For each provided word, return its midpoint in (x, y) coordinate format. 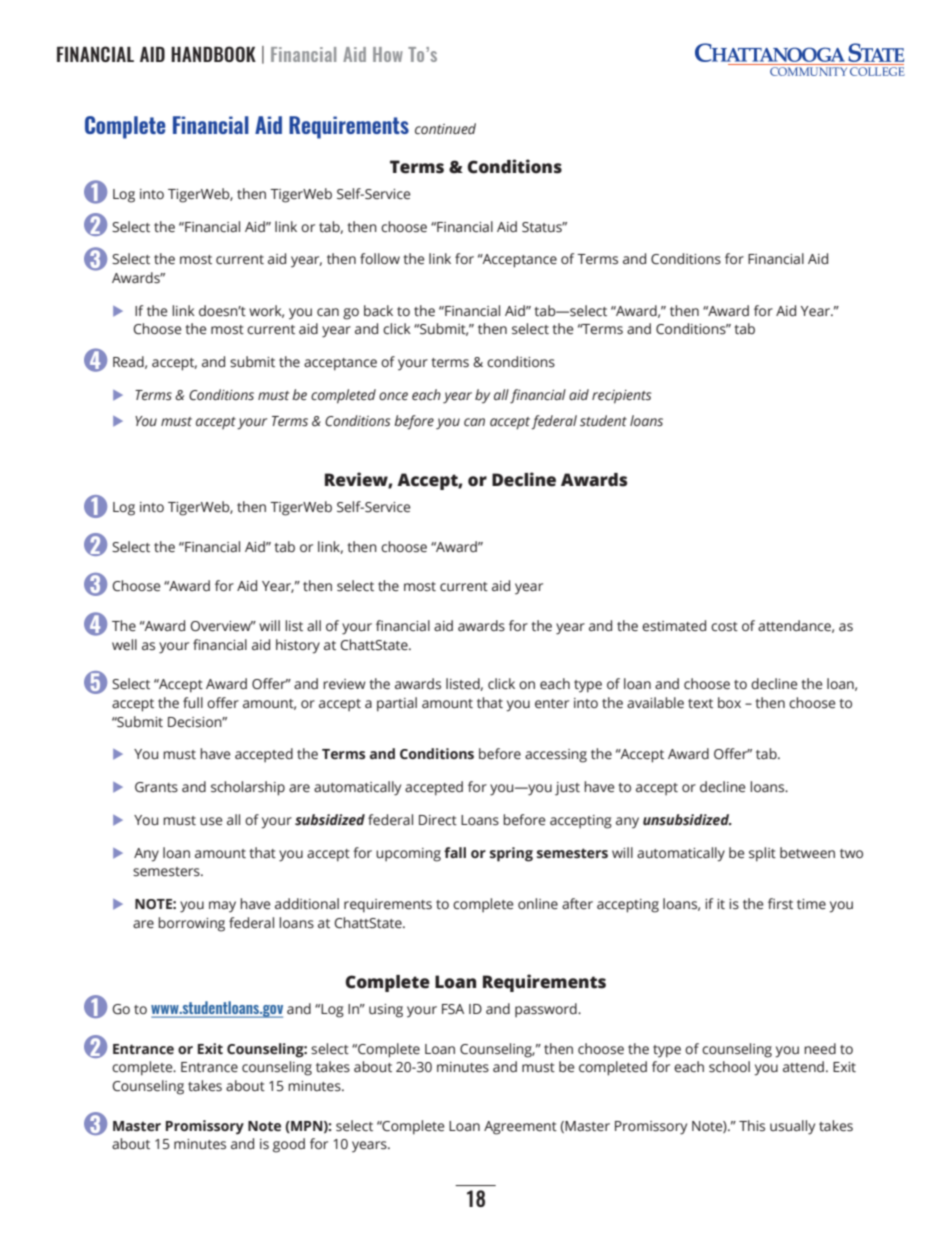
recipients (621, 397)
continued (445, 129)
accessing (556, 756)
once (393, 396)
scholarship (248, 788)
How (388, 54)
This (752, 1125)
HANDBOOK (213, 54)
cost (724, 627)
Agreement (520, 1128)
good (289, 1145)
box (729, 702)
